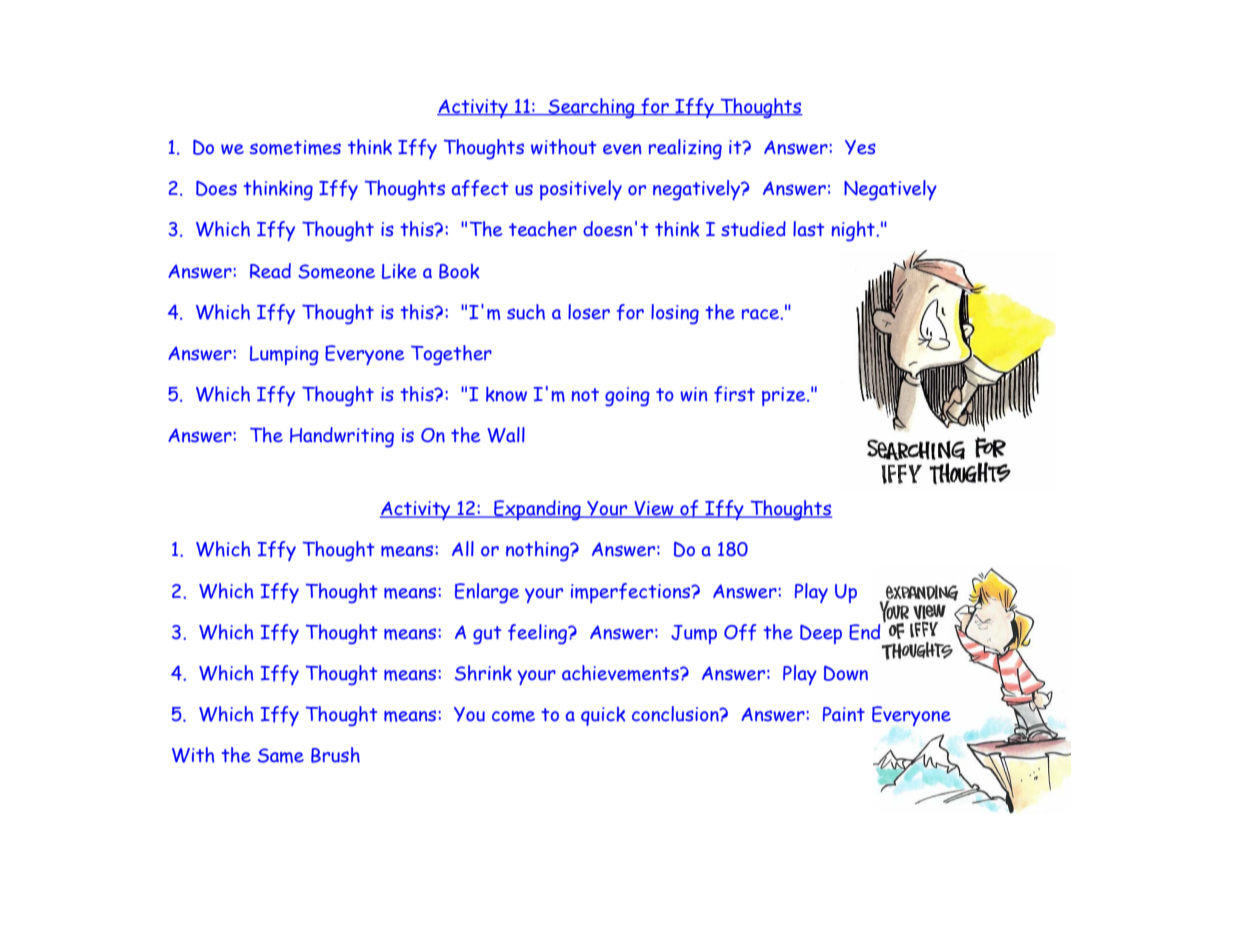  Describe the element at coordinates (654, 509) in the image. I see `View` at that location.
